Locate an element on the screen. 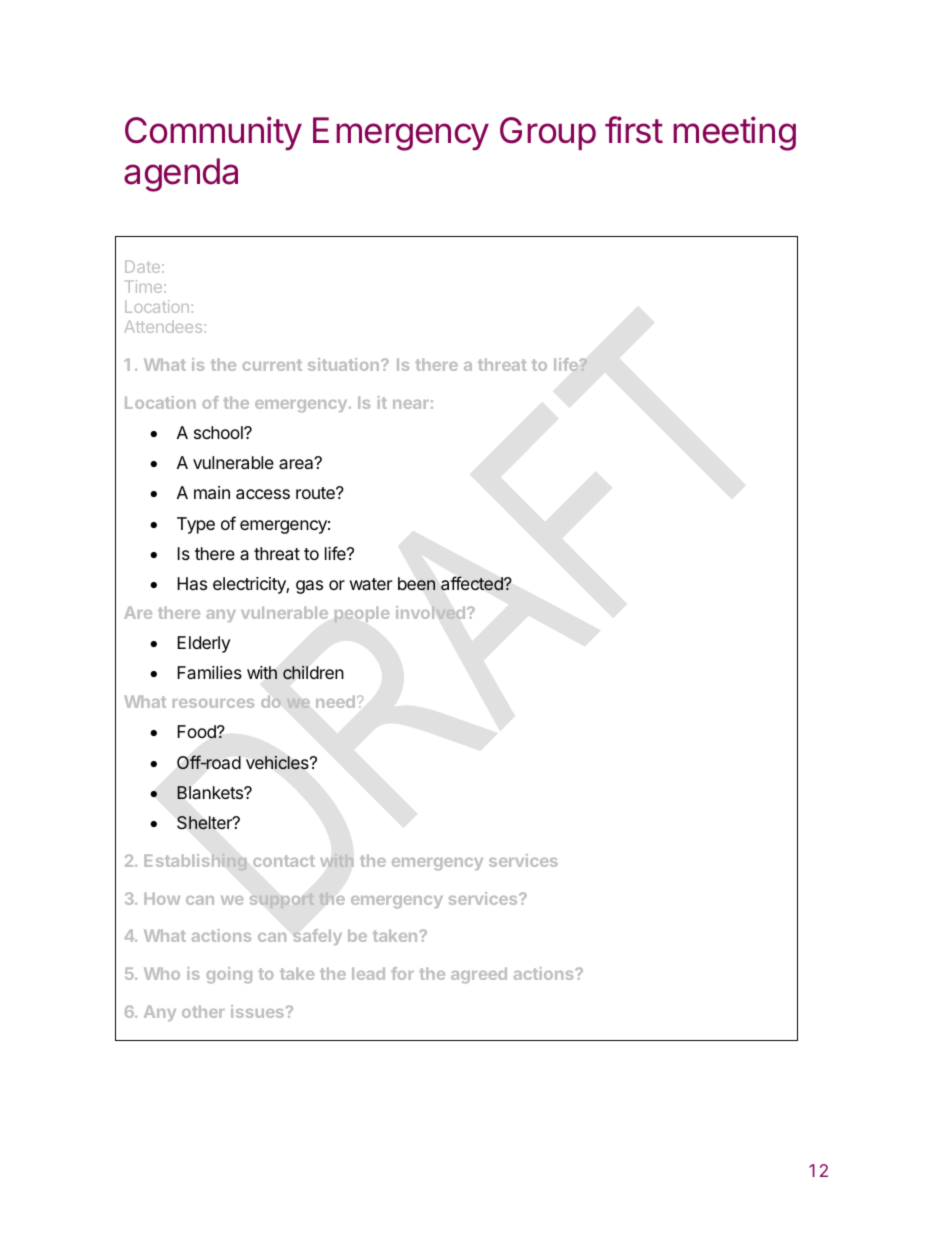 Image resolution: width=952 pixels, height=1233 pixels. resources is located at coordinates (213, 703).
